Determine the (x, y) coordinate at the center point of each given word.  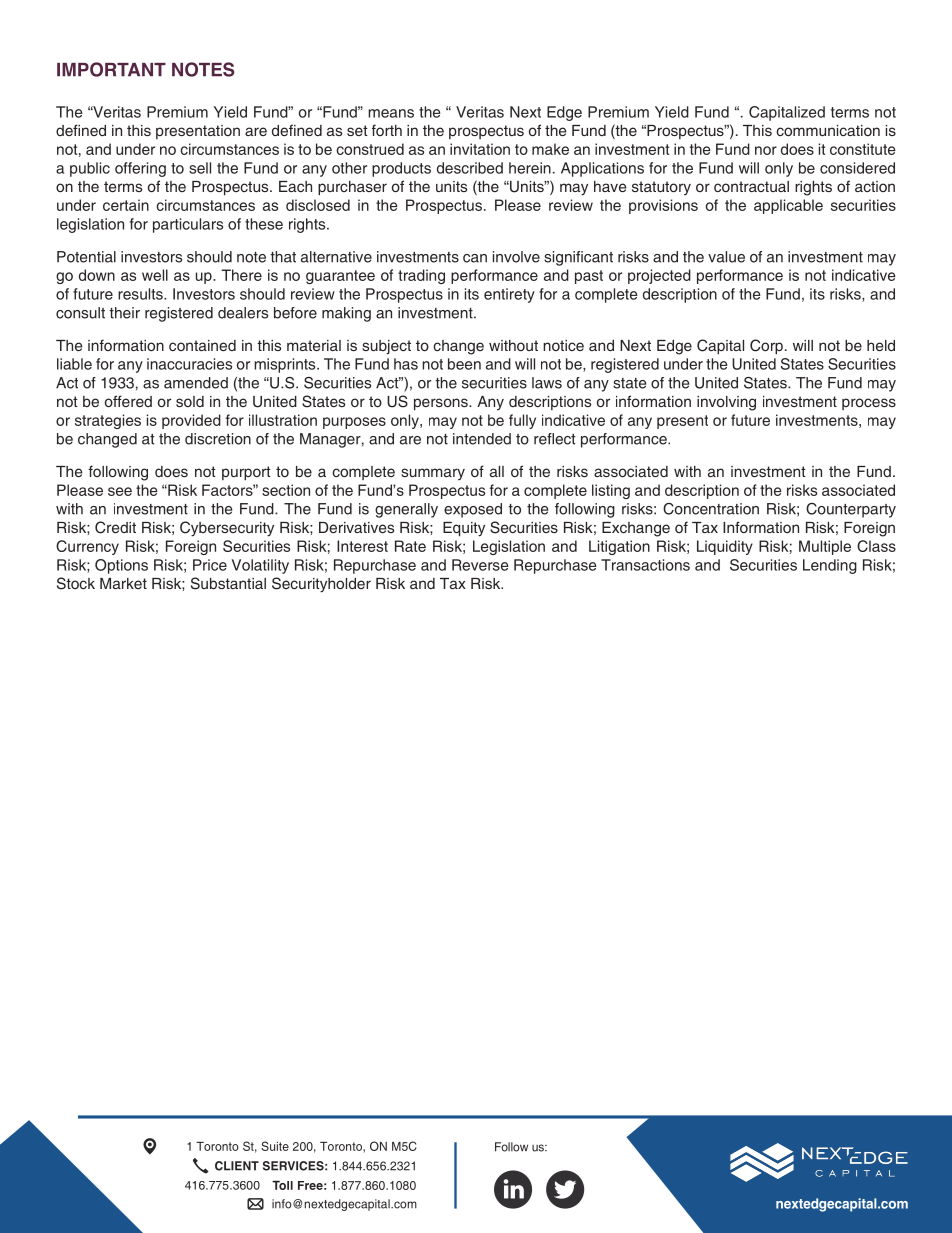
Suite (275, 1146)
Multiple (825, 547)
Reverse (480, 565)
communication (828, 130)
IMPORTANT (111, 69)
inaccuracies (189, 364)
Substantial (228, 583)
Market (123, 583)
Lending (830, 566)
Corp (766, 347)
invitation (480, 149)
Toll (282, 1185)
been (464, 364)
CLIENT (237, 1166)
